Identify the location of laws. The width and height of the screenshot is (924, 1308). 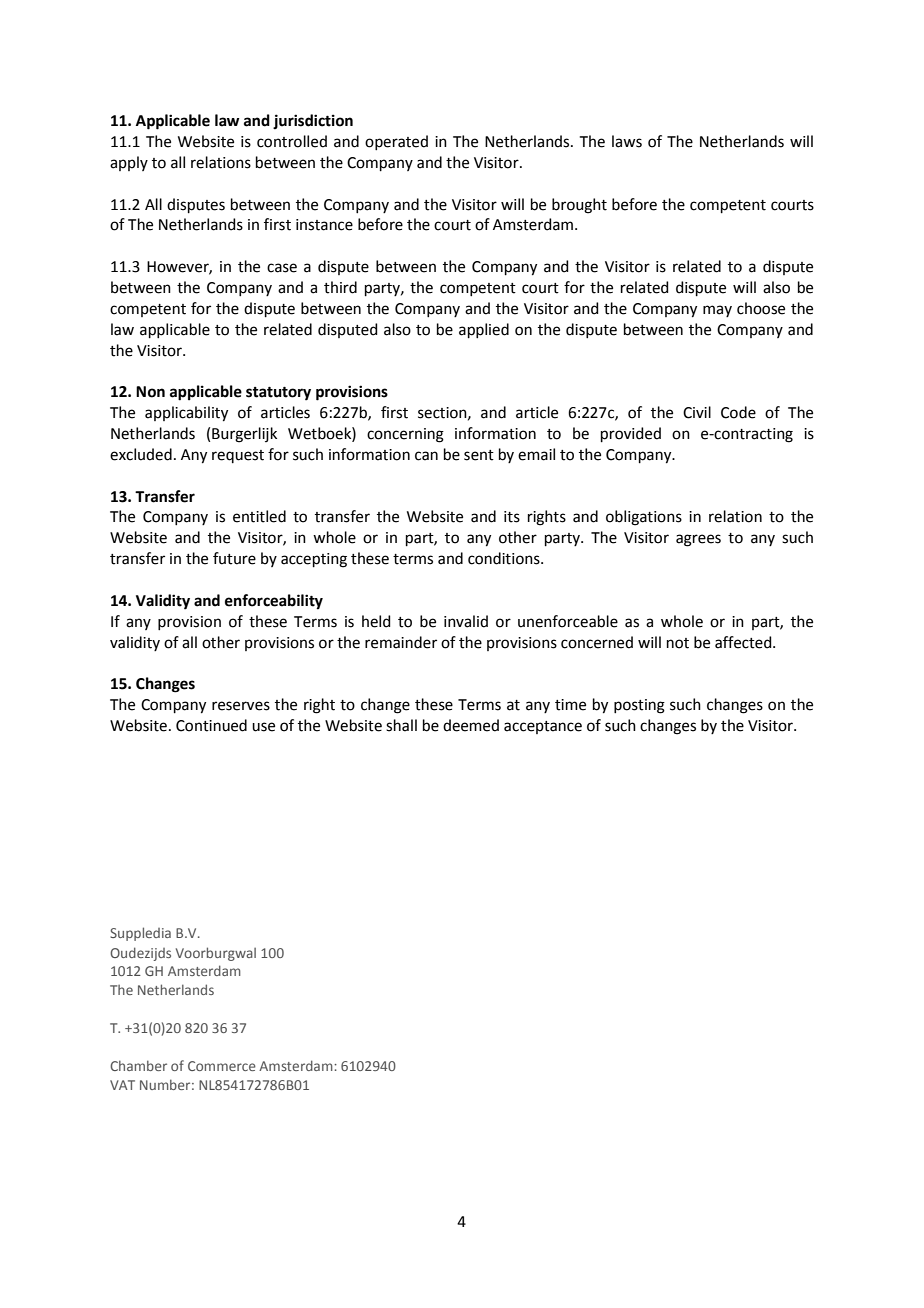
(627, 141).
